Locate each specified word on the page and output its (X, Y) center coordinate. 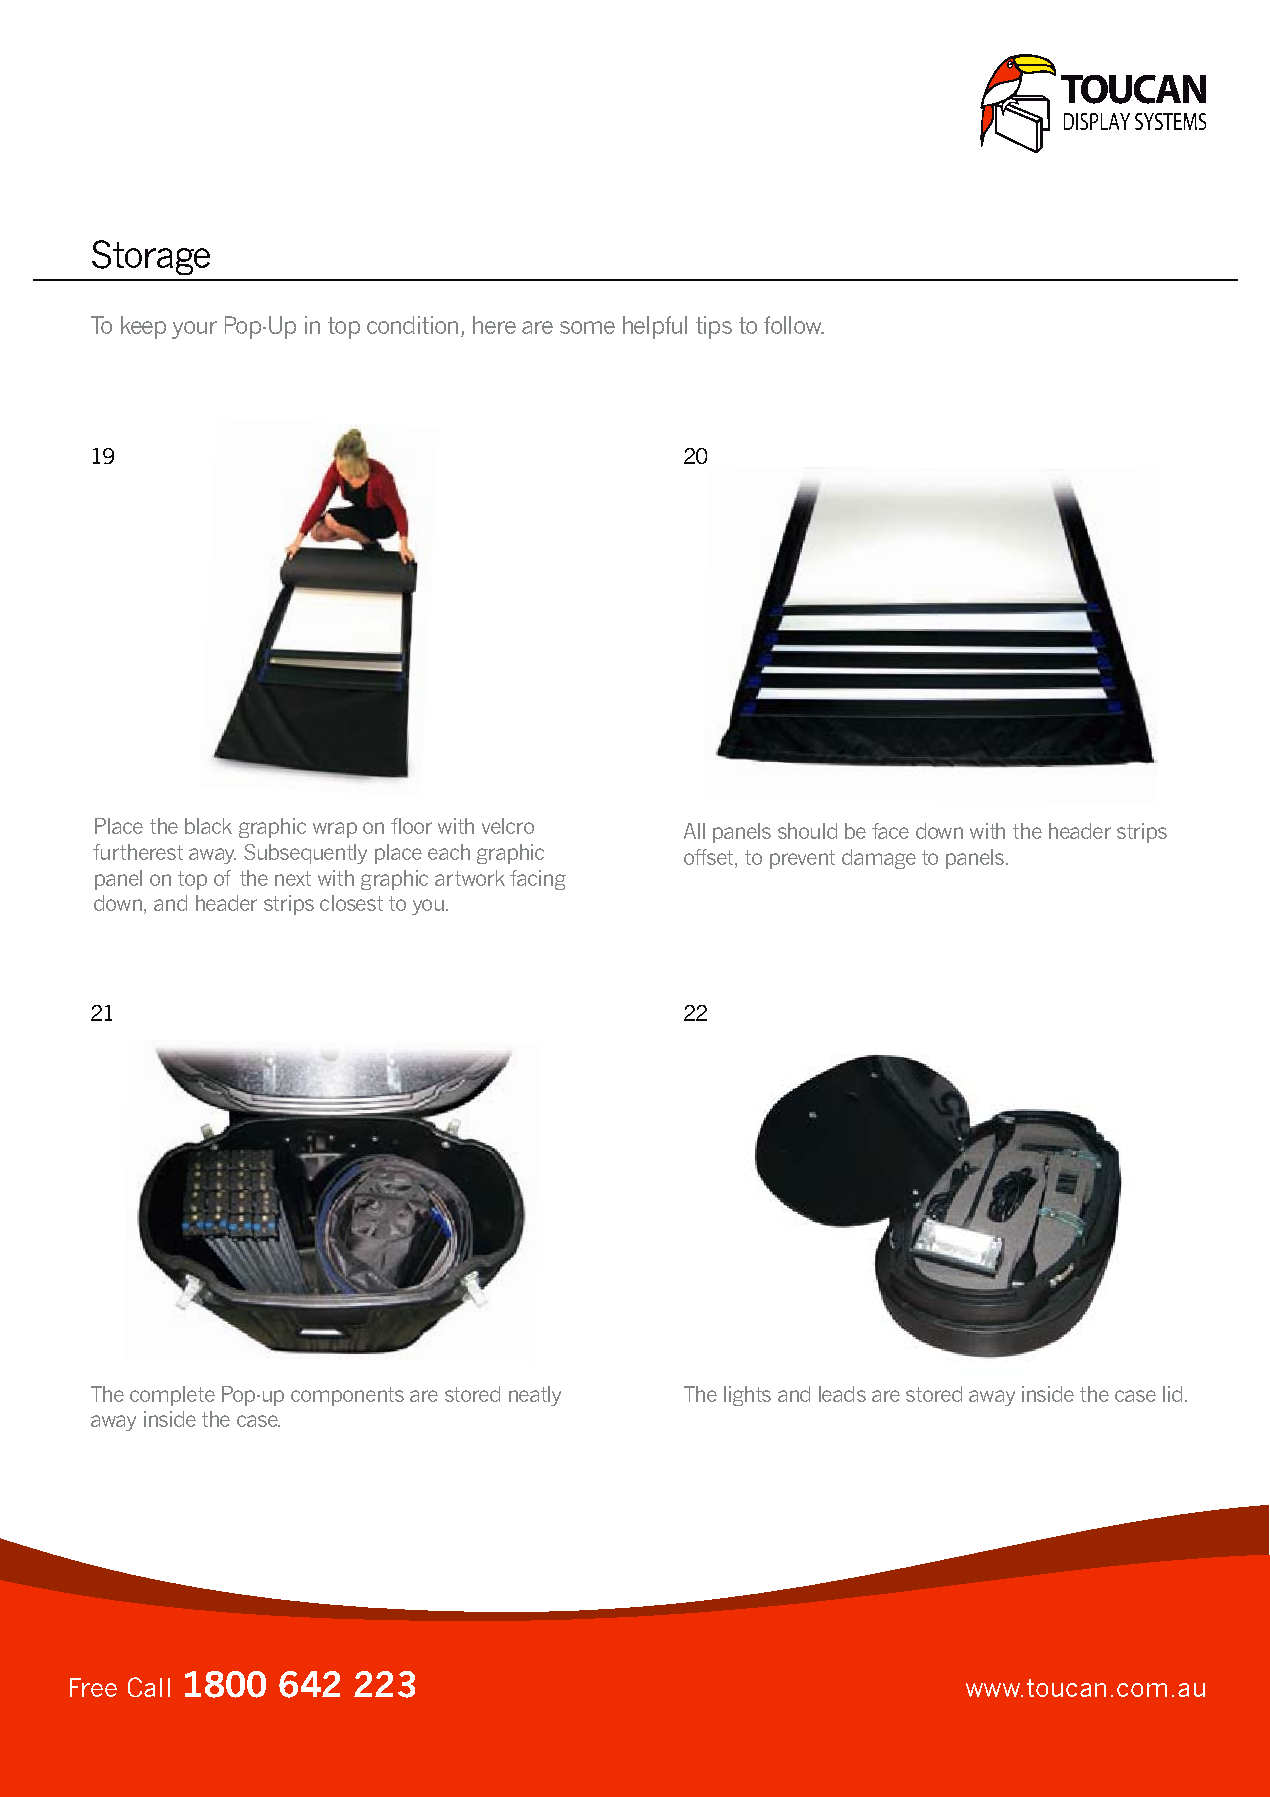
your (194, 330)
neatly (535, 1396)
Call (149, 1687)
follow (794, 325)
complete (172, 1396)
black (208, 826)
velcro (508, 826)
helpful (655, 327)
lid (1172, 1394)
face (890, 831)
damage (879, 859)
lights (747, 1396)
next (293, 878)
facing (538, 880)
